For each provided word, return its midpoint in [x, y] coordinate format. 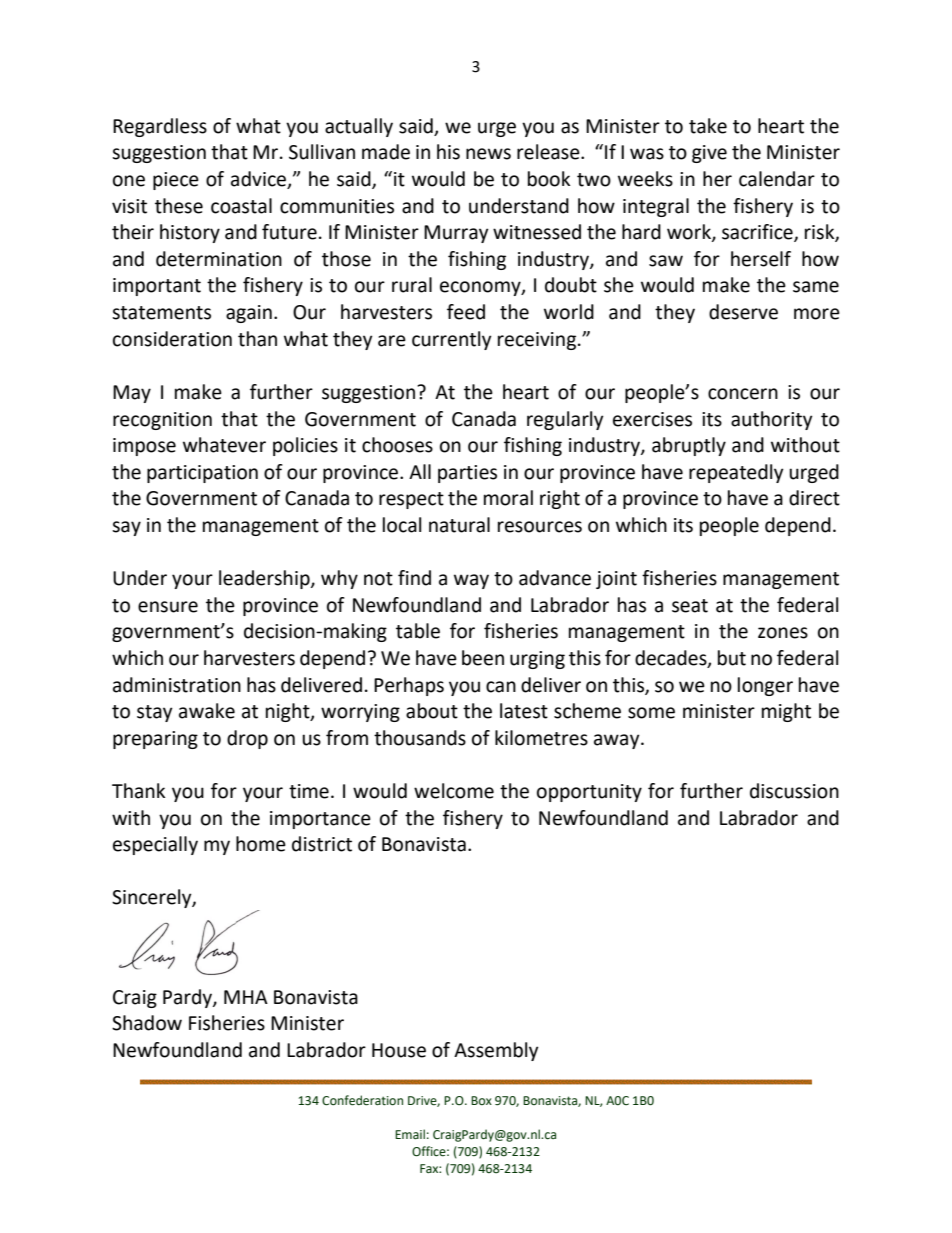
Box [481, 1100]
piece [176, 181]
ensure [168, 607]
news [488, 154]
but [732, 658]
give [709, 154]
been [483, 658]
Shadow [147, 1023]
